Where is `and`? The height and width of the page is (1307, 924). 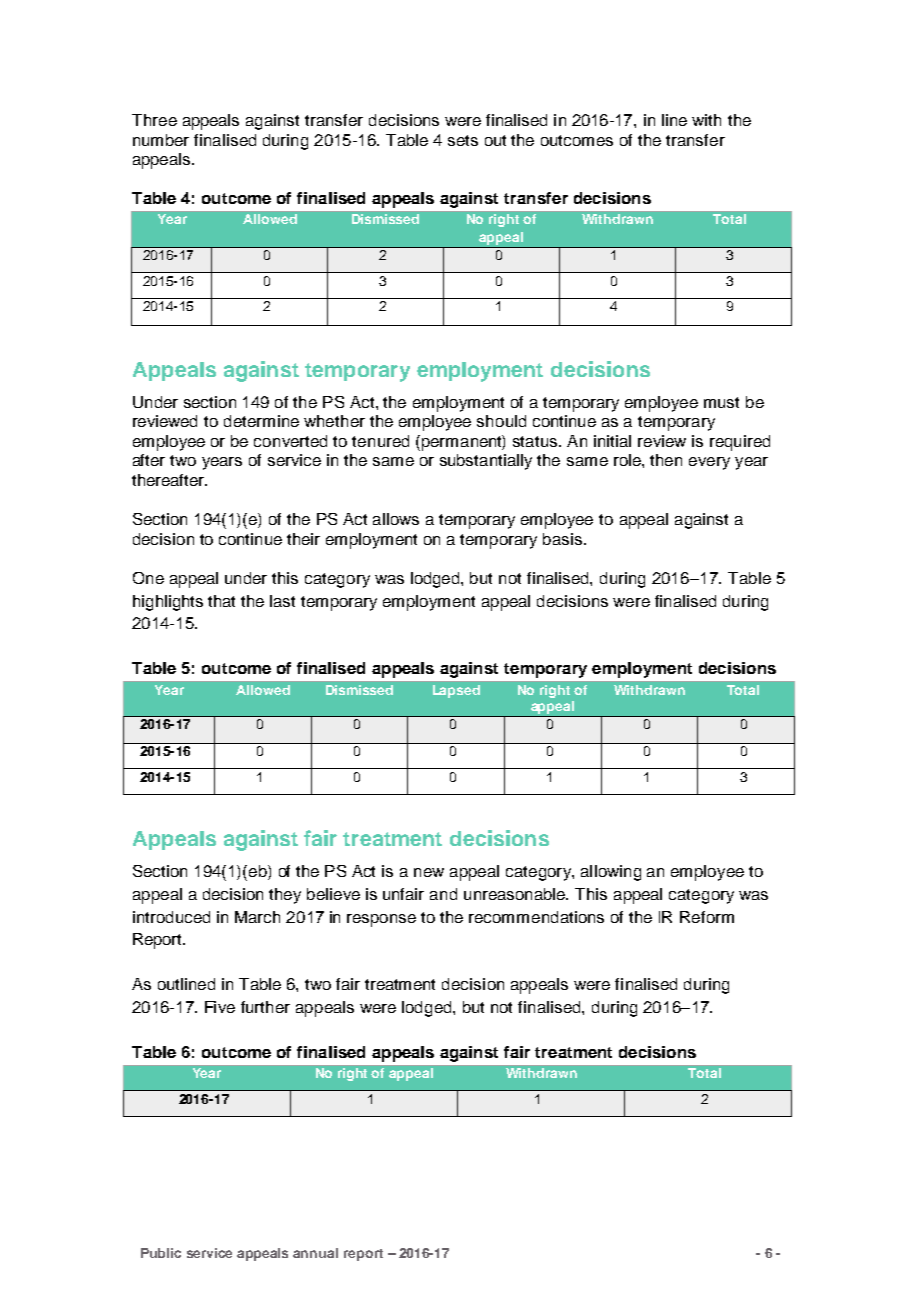 and is located at coordinates (443, 894).
